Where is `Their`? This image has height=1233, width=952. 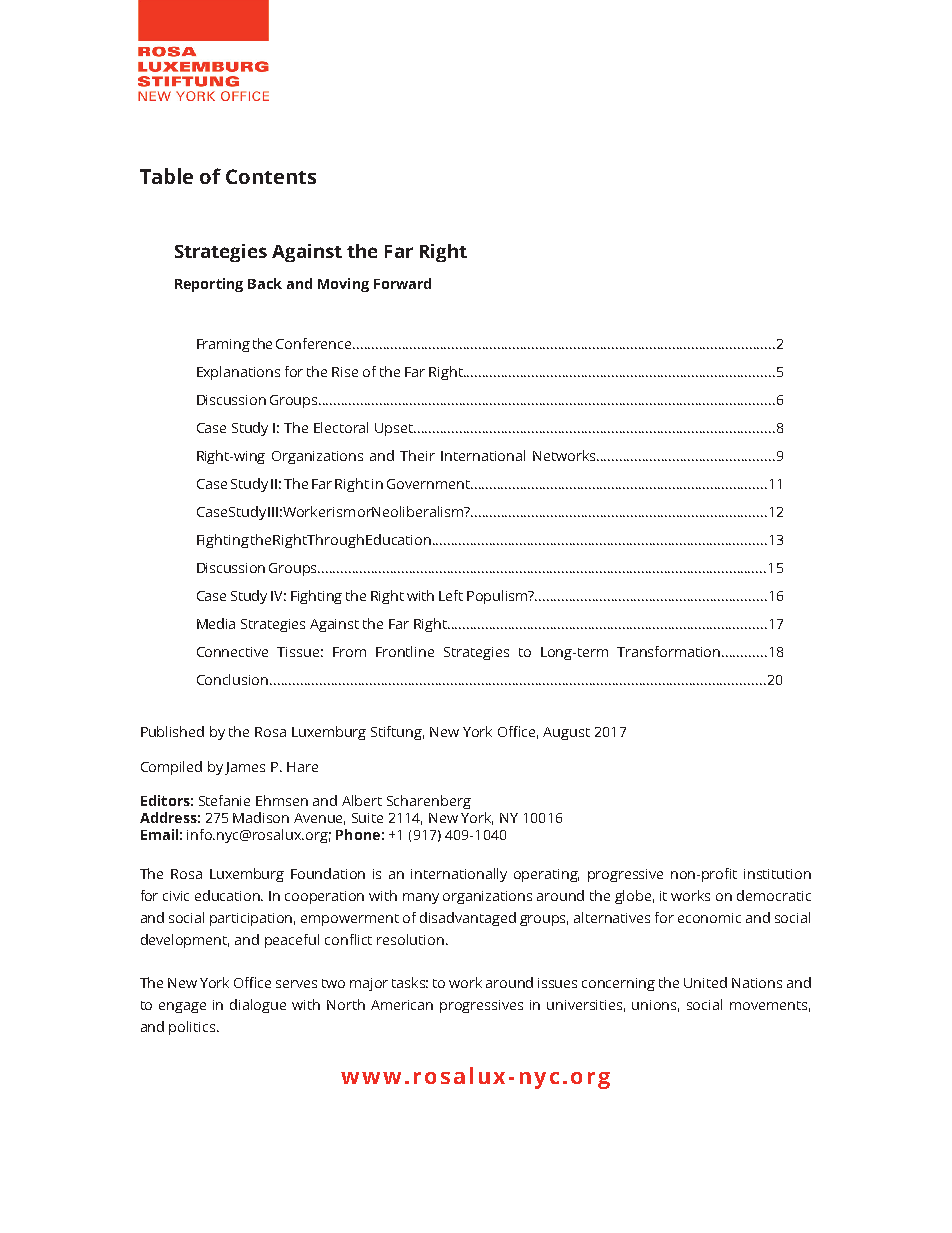 Their is located at coordinates (417, 455).
